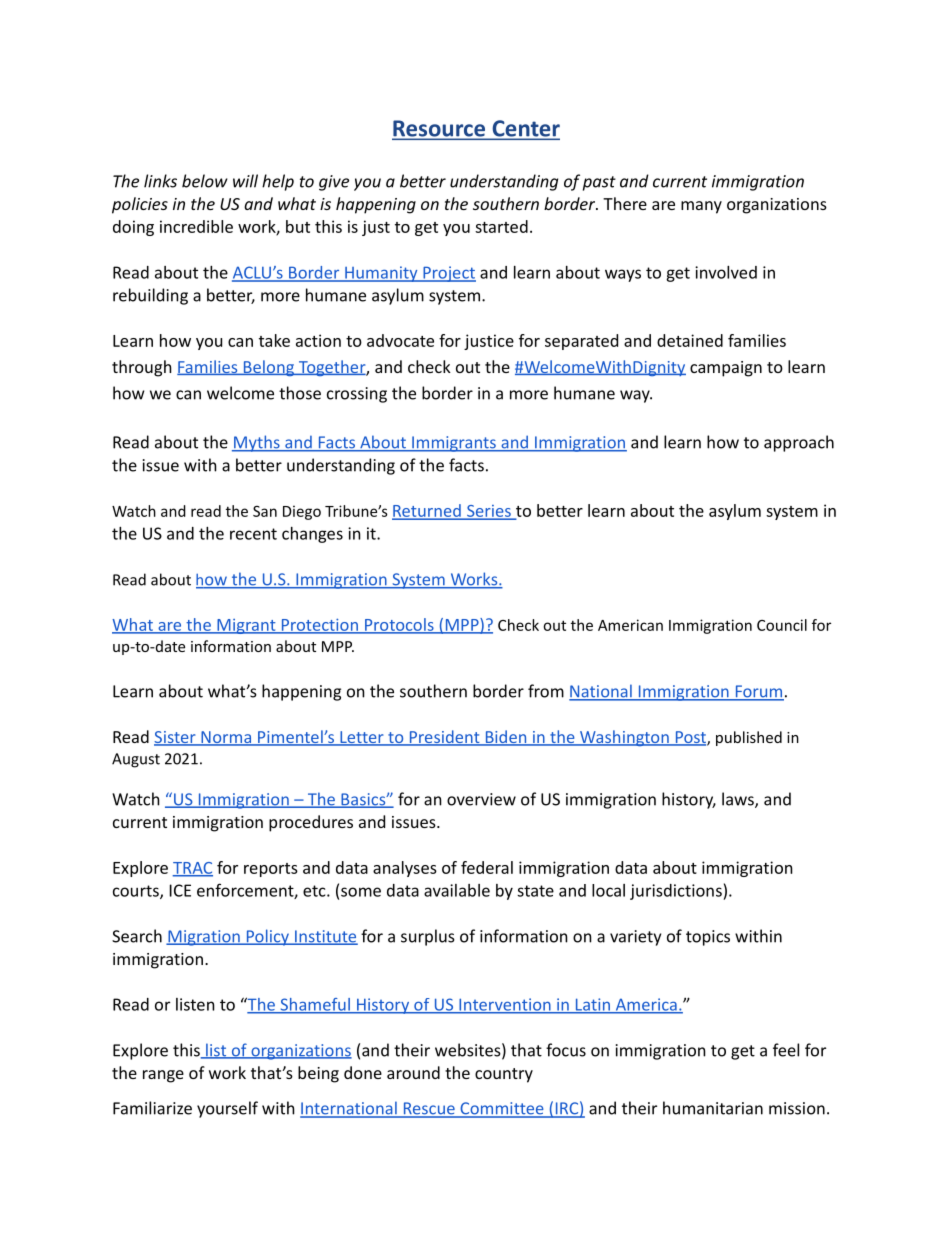  I want to click on Council, so click(782, 625).
